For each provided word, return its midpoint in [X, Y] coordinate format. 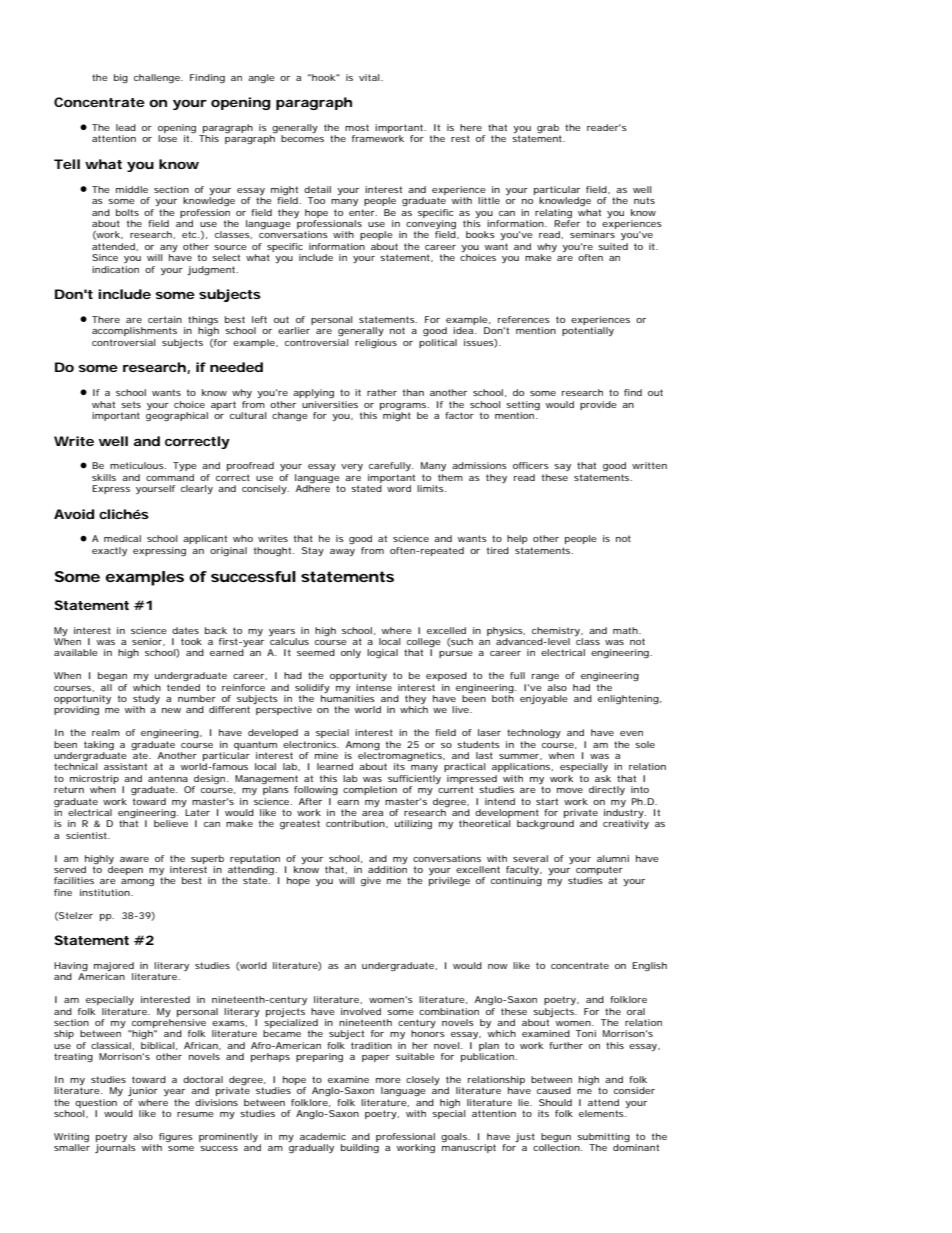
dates [185, 630]
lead [126, 127]
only [351, 653]
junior [143, 1091]
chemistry [557, 631]
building [360, 1148]
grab [549, 130]
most [357, 127]
